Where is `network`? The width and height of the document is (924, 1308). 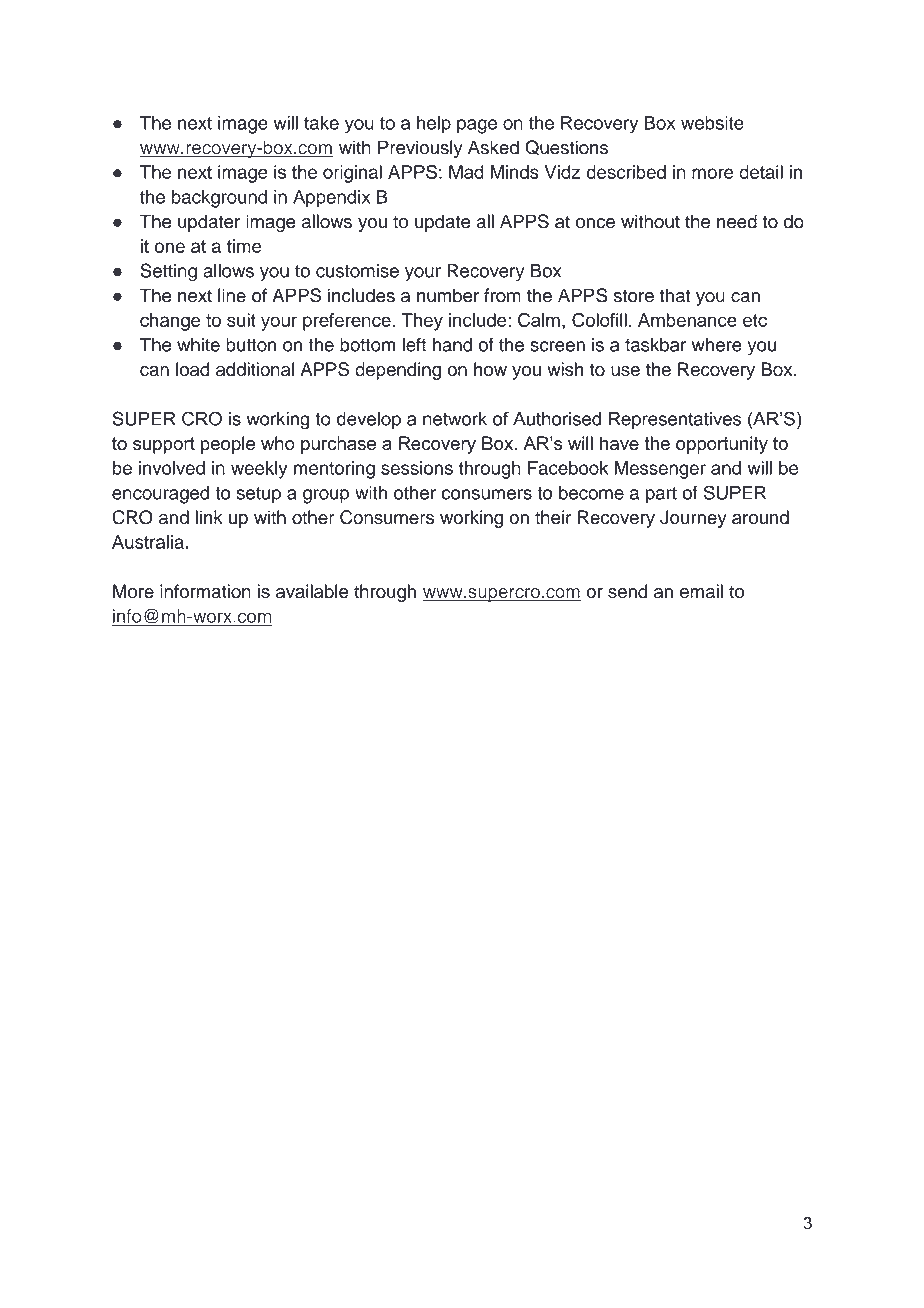 network is located at coordinates (455, 419).
